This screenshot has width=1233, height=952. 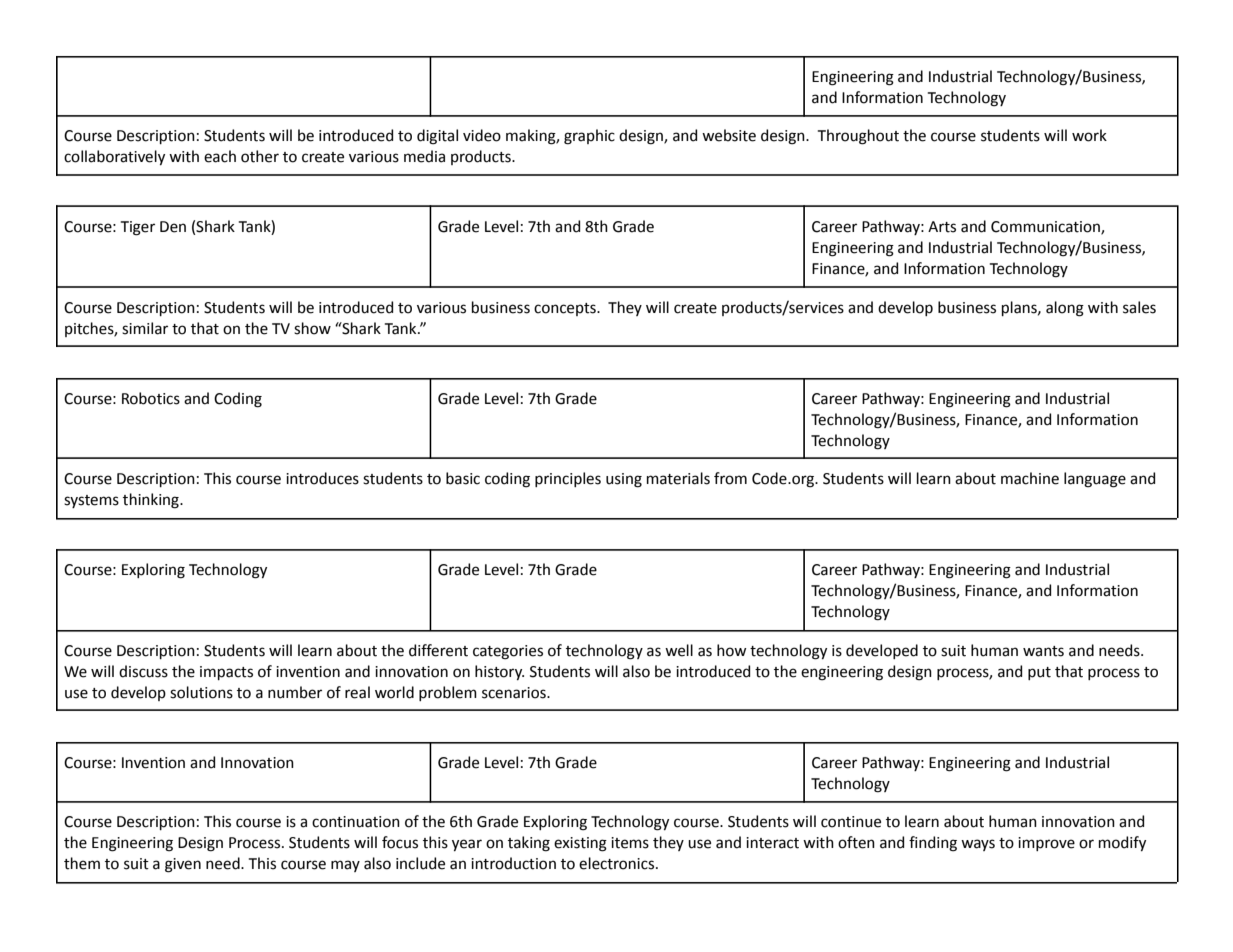 I want to click on well, so click(x=679, y=650).
